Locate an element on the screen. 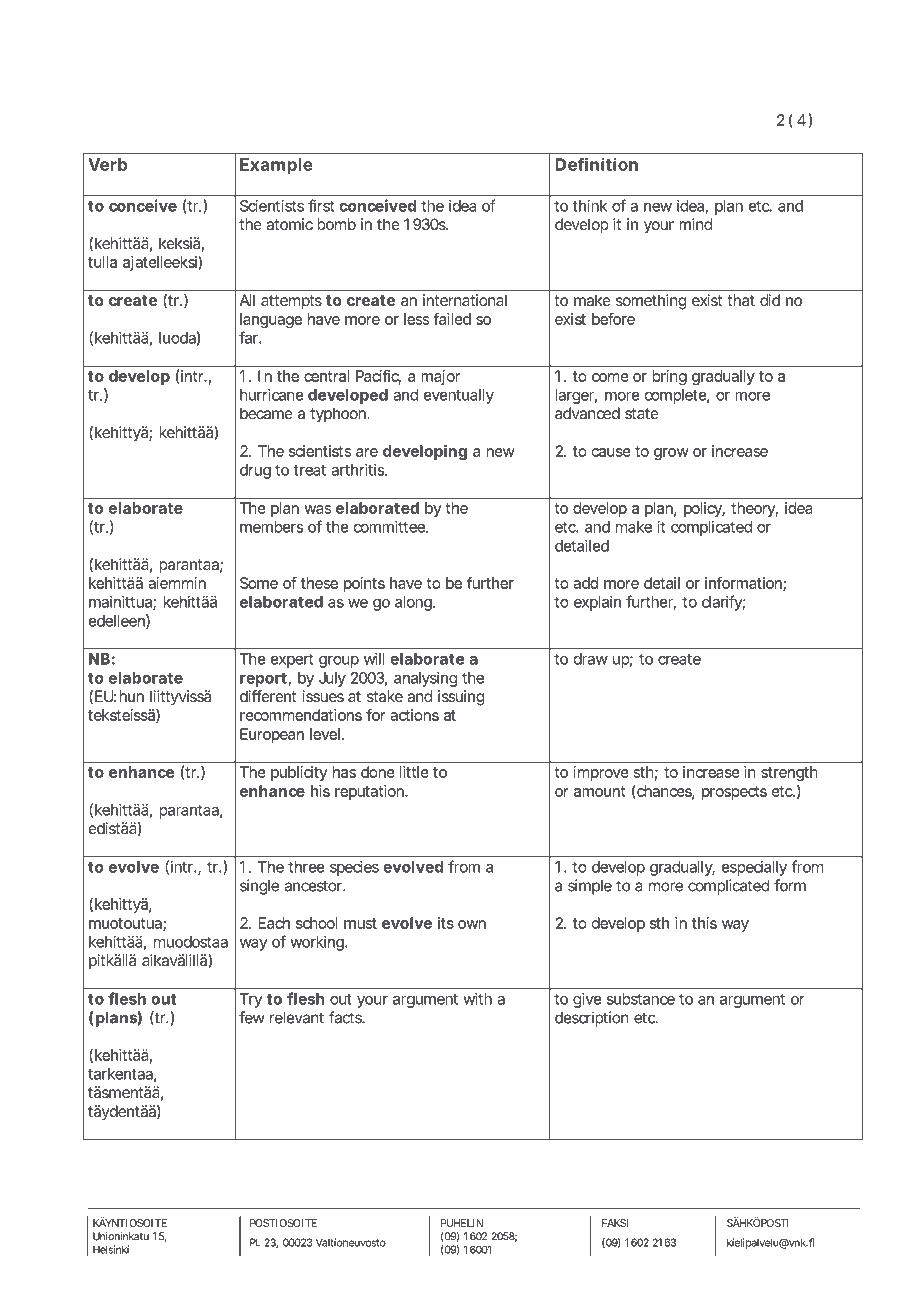 Image resolution: width=924 pixels, height=1308 pixels. mind is located at coordinates (695, 224).
